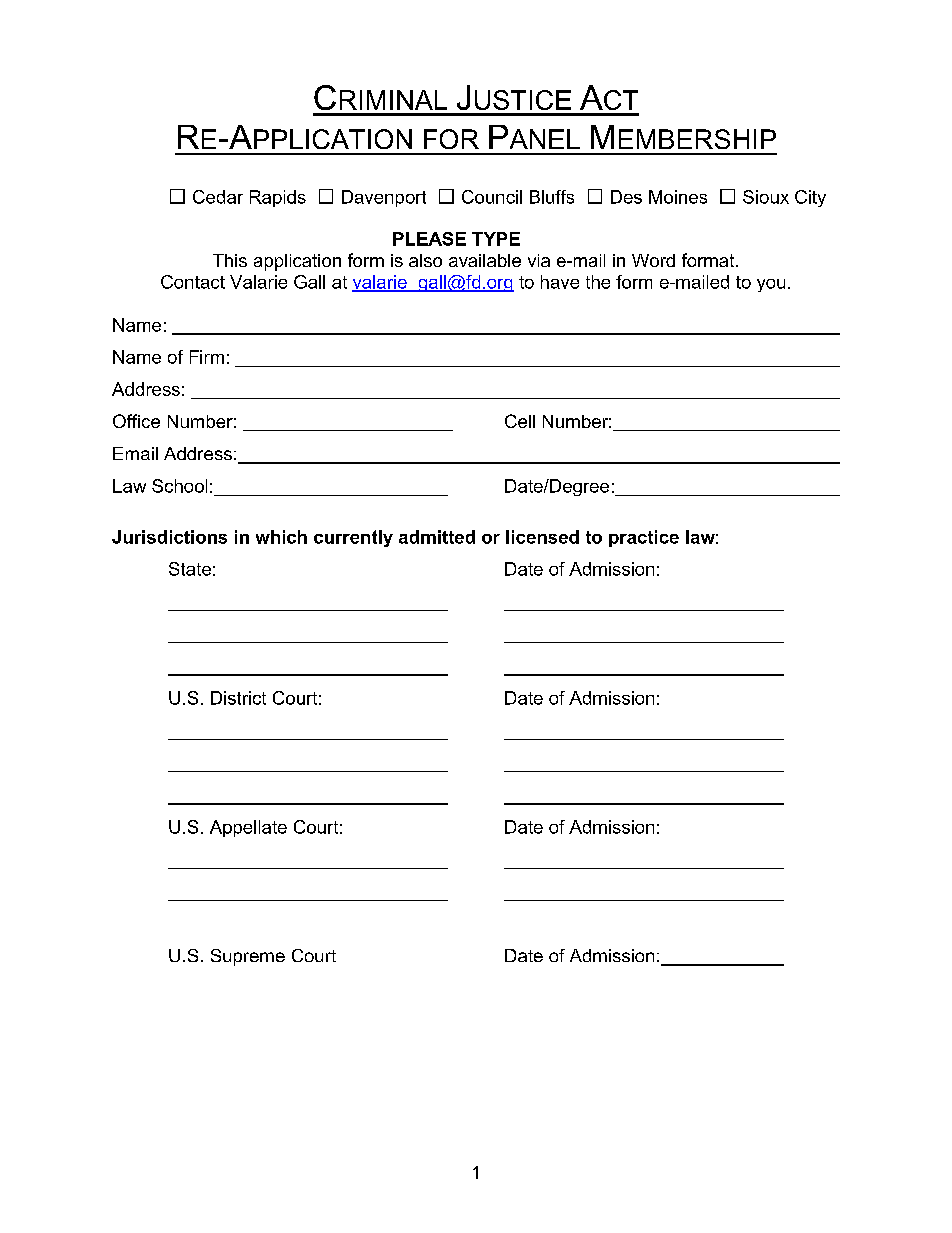 Image resolution: width=952 pixels, height=1233 pixels. What do you see at coordinates (278, 198) in the document?
I see `Rapids` at bounding box center [278, 198].
